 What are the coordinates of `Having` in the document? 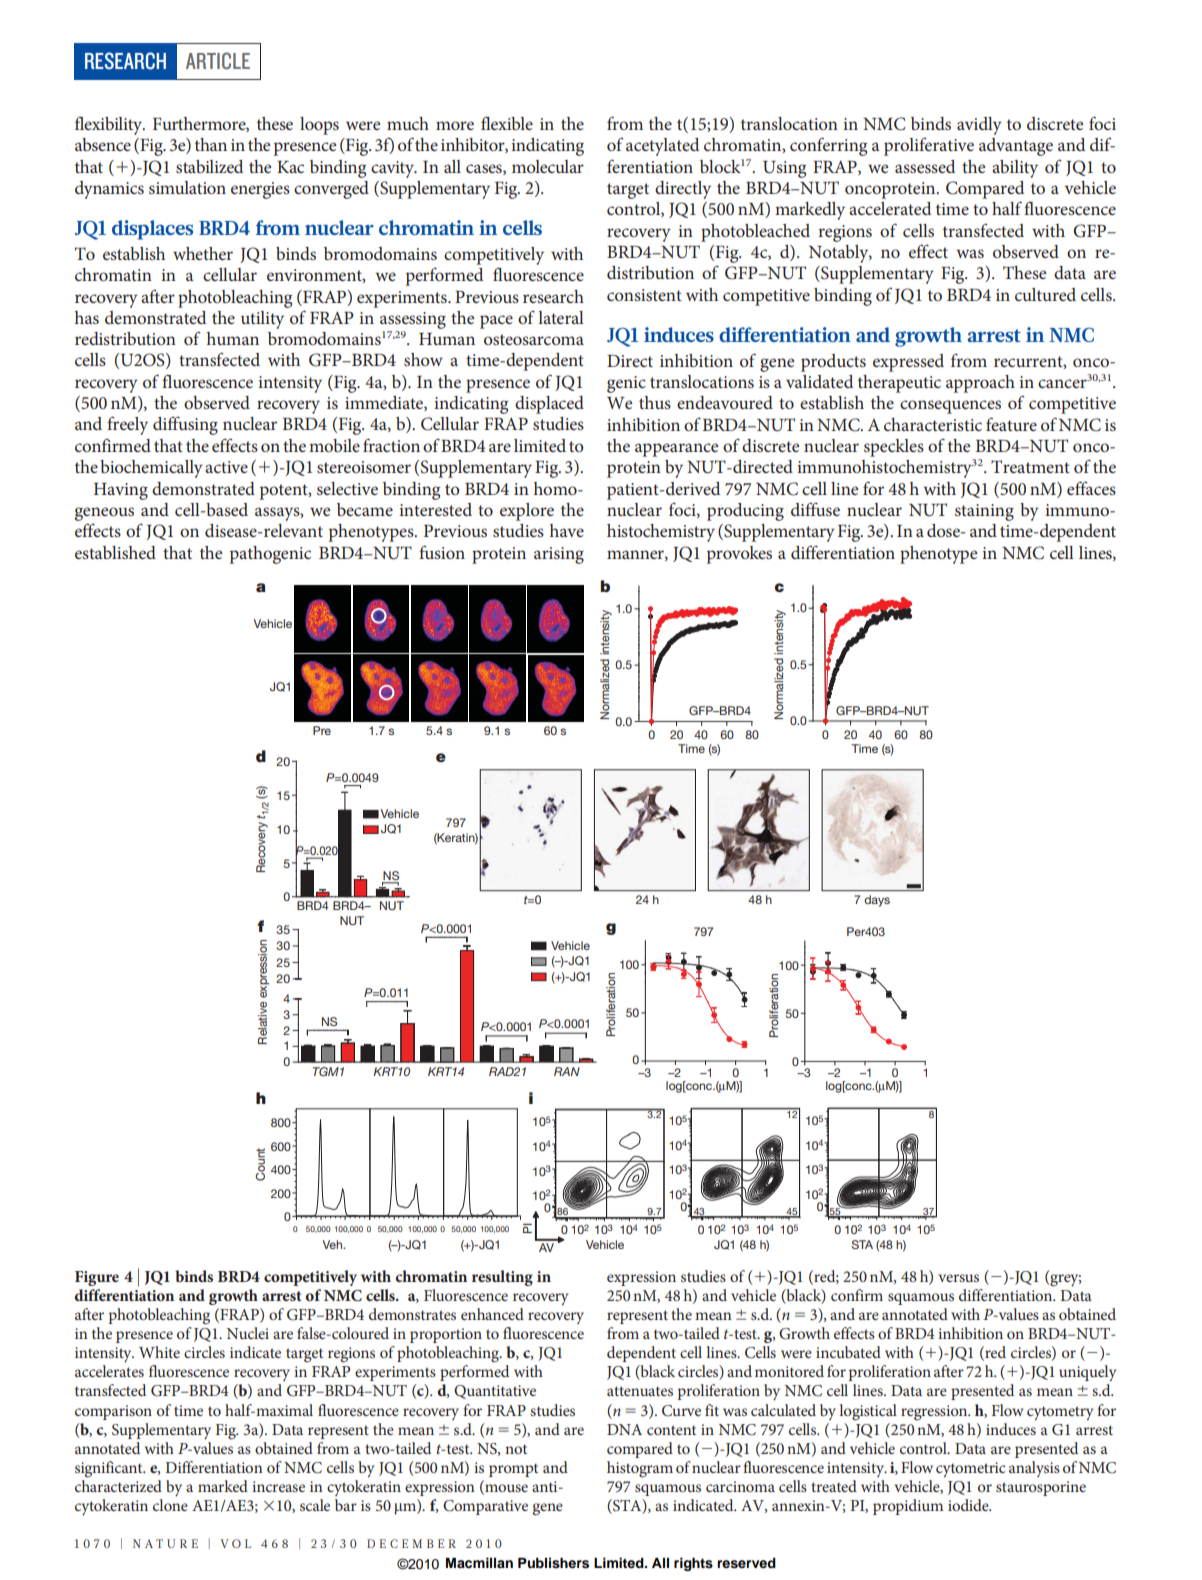 It's located at (121, 491).
